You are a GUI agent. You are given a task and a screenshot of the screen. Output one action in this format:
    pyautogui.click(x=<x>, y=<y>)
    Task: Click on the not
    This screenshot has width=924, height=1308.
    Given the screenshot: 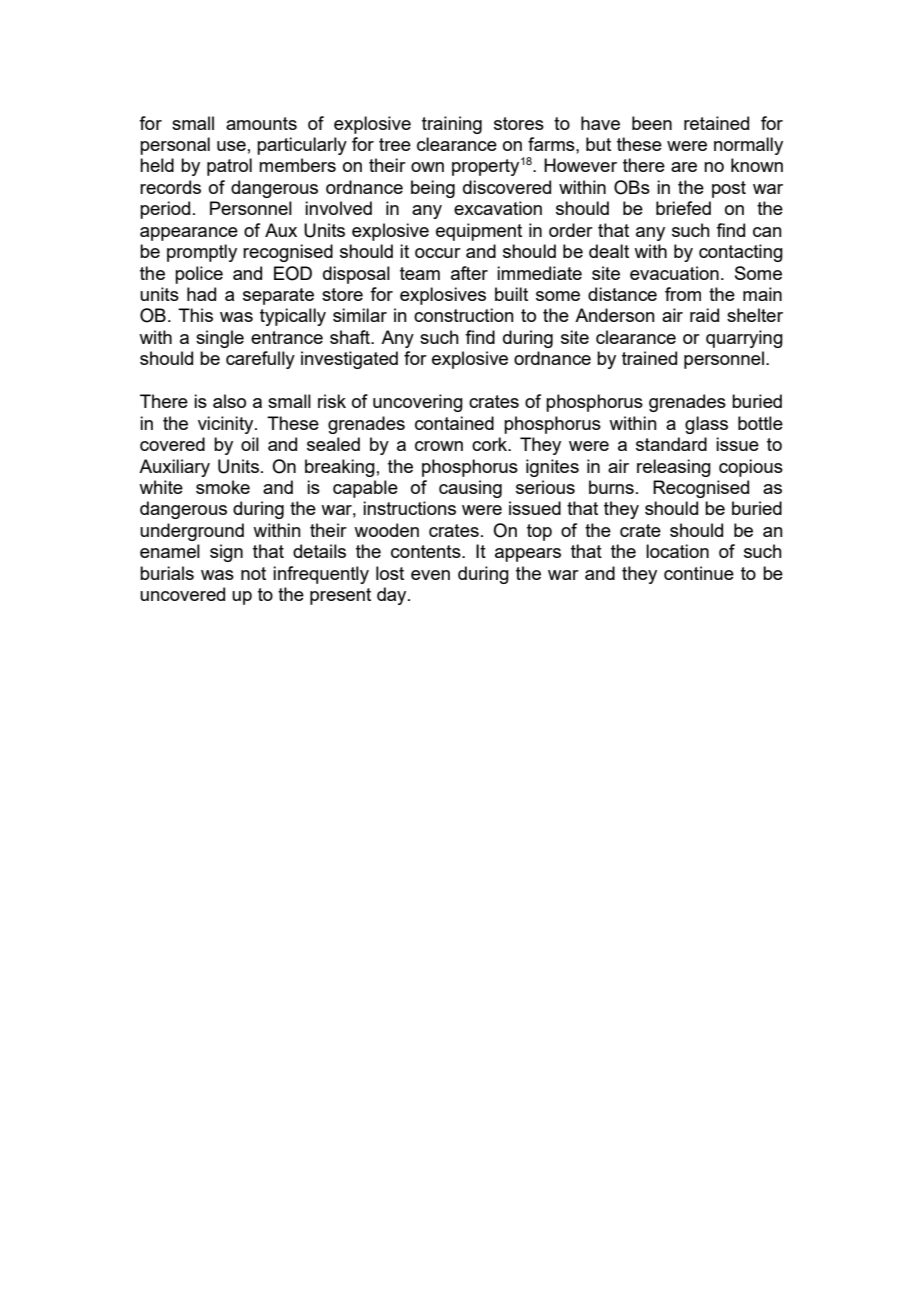 What is the action you would take?
    pyautogui.click(x=253, y=573)
